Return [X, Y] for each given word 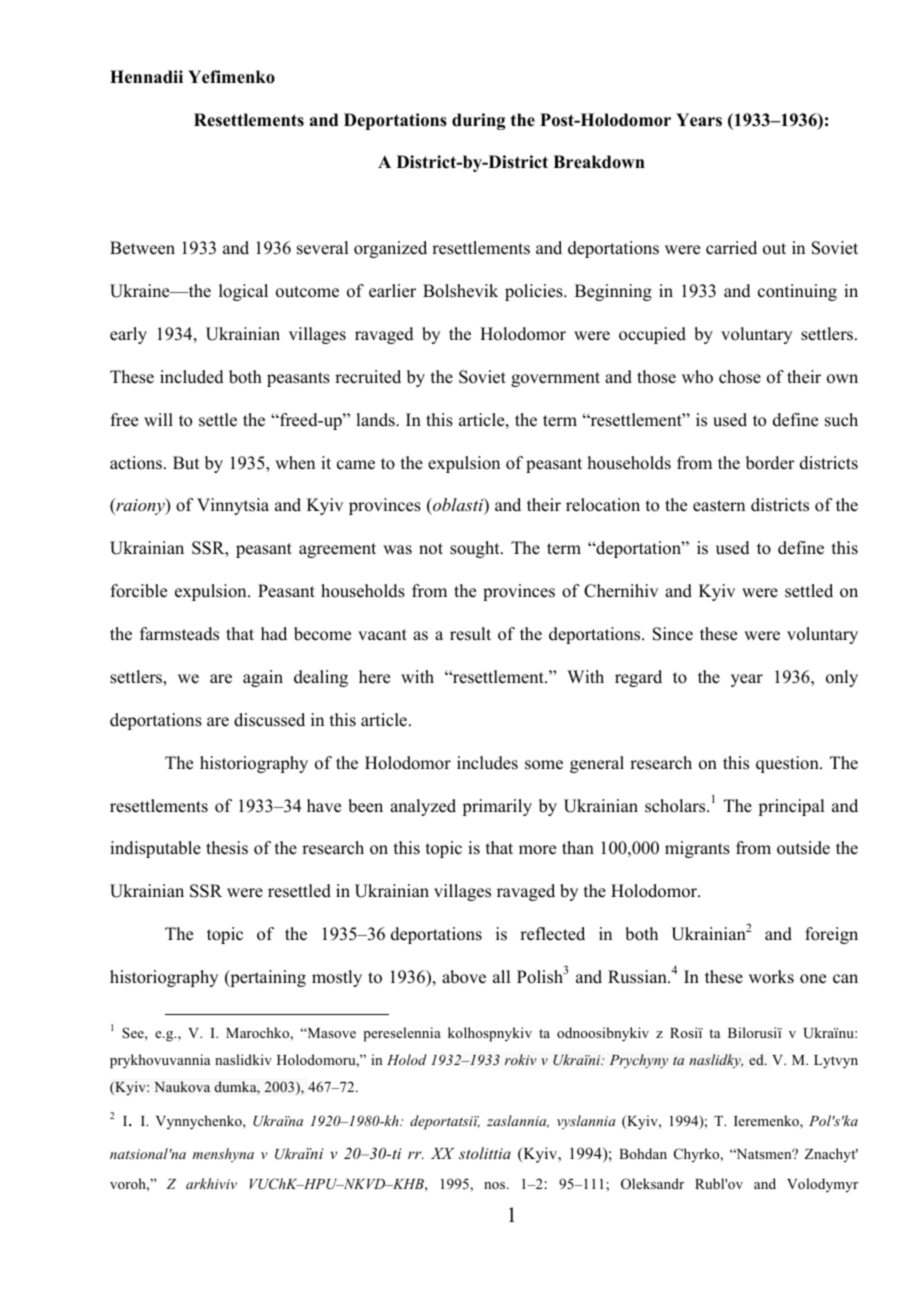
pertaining [267, 978]
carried [731, 248]
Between [142, 248]
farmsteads [179, 634]
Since [673, 634]
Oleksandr [652, 1184]
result [470, 634]
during [478, 121]
